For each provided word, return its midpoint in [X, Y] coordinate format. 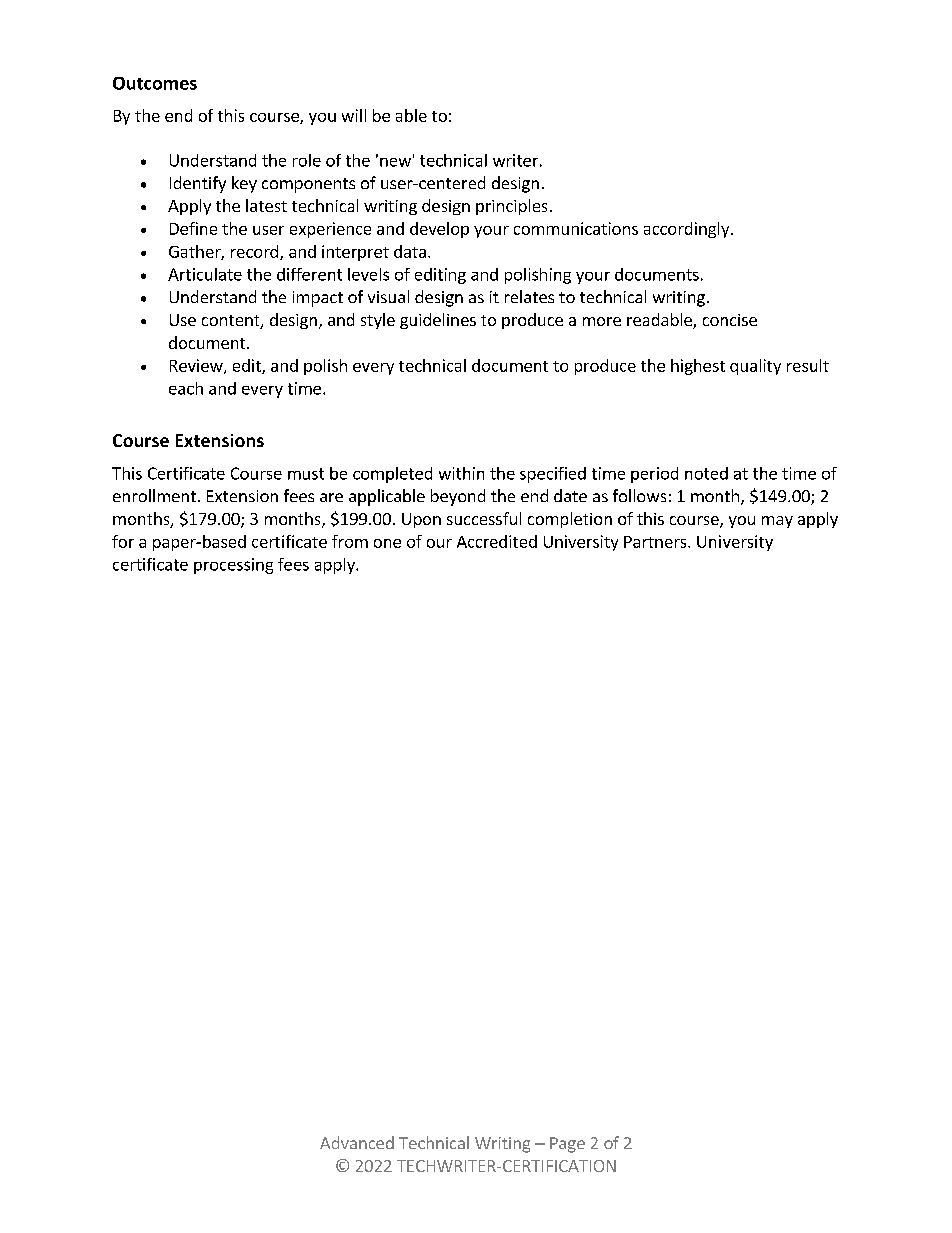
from [350, 541]
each [186, 388]
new [395, 162]
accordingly [686, 230]
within [461, 473]
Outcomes [155, 83]
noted [706, 473]
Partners [656, 542]
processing [233, 566]
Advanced [357, 1142]
